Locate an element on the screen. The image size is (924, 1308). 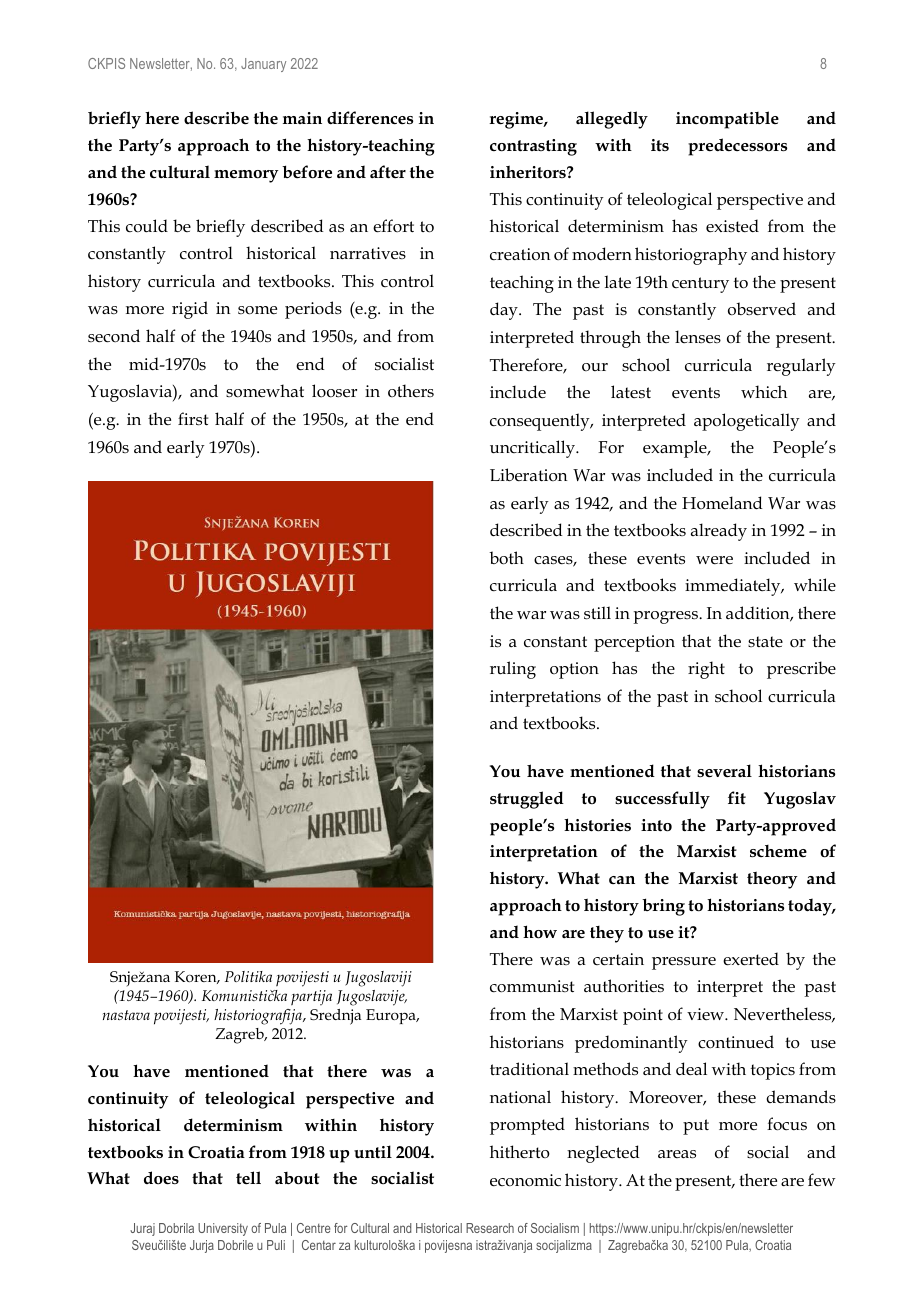
Research is located at coordinates (490, 1228).
